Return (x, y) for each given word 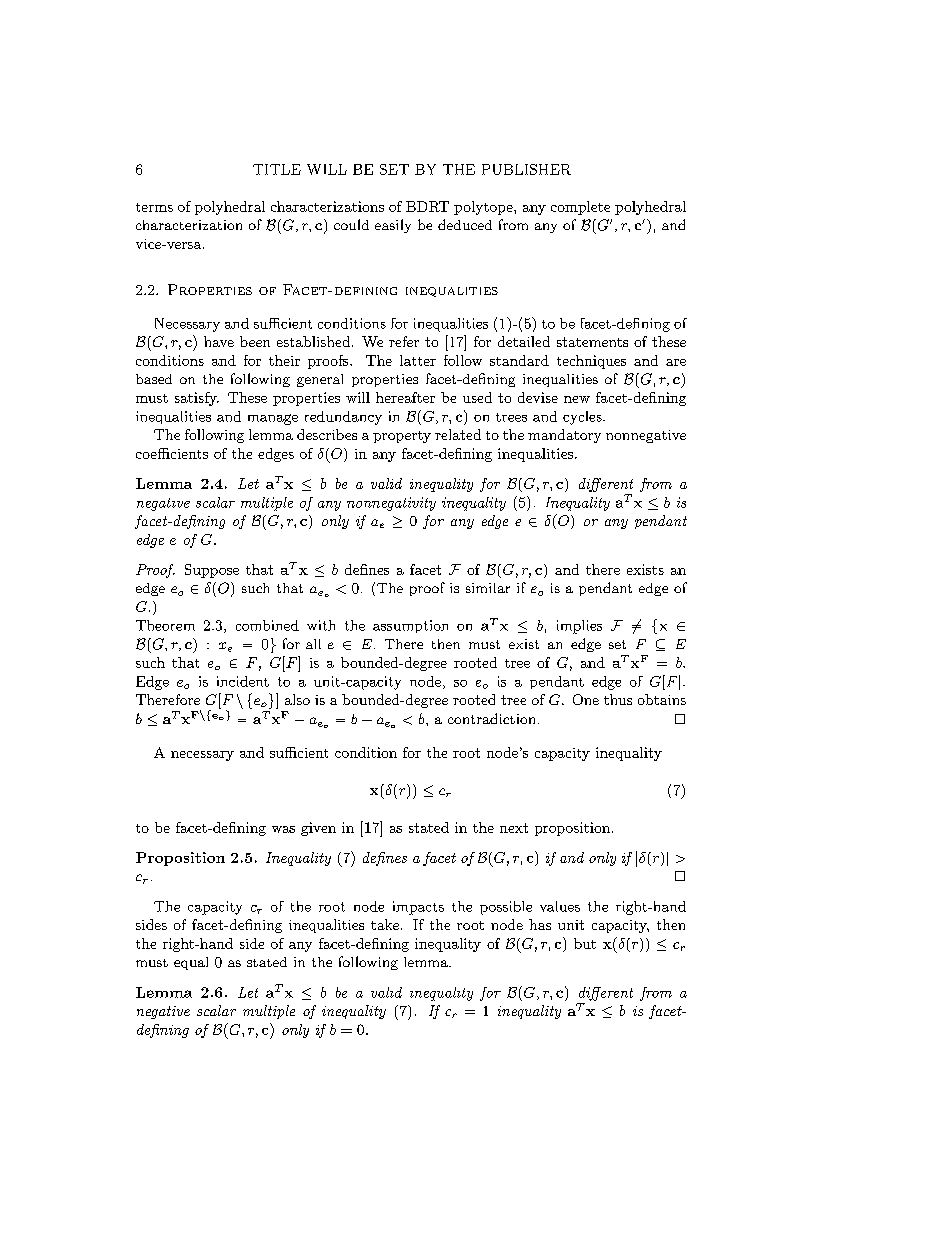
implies (579, 627)
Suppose (212, 571)
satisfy (197, 399)
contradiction (491, 718)
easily (393, 226)
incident (243, 681)
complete (580, 208)
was (283, 829)
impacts (418, 908)
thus (618, 699)
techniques (591, 362)
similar (488, 588)
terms (154, 207)
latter (418, 360)
